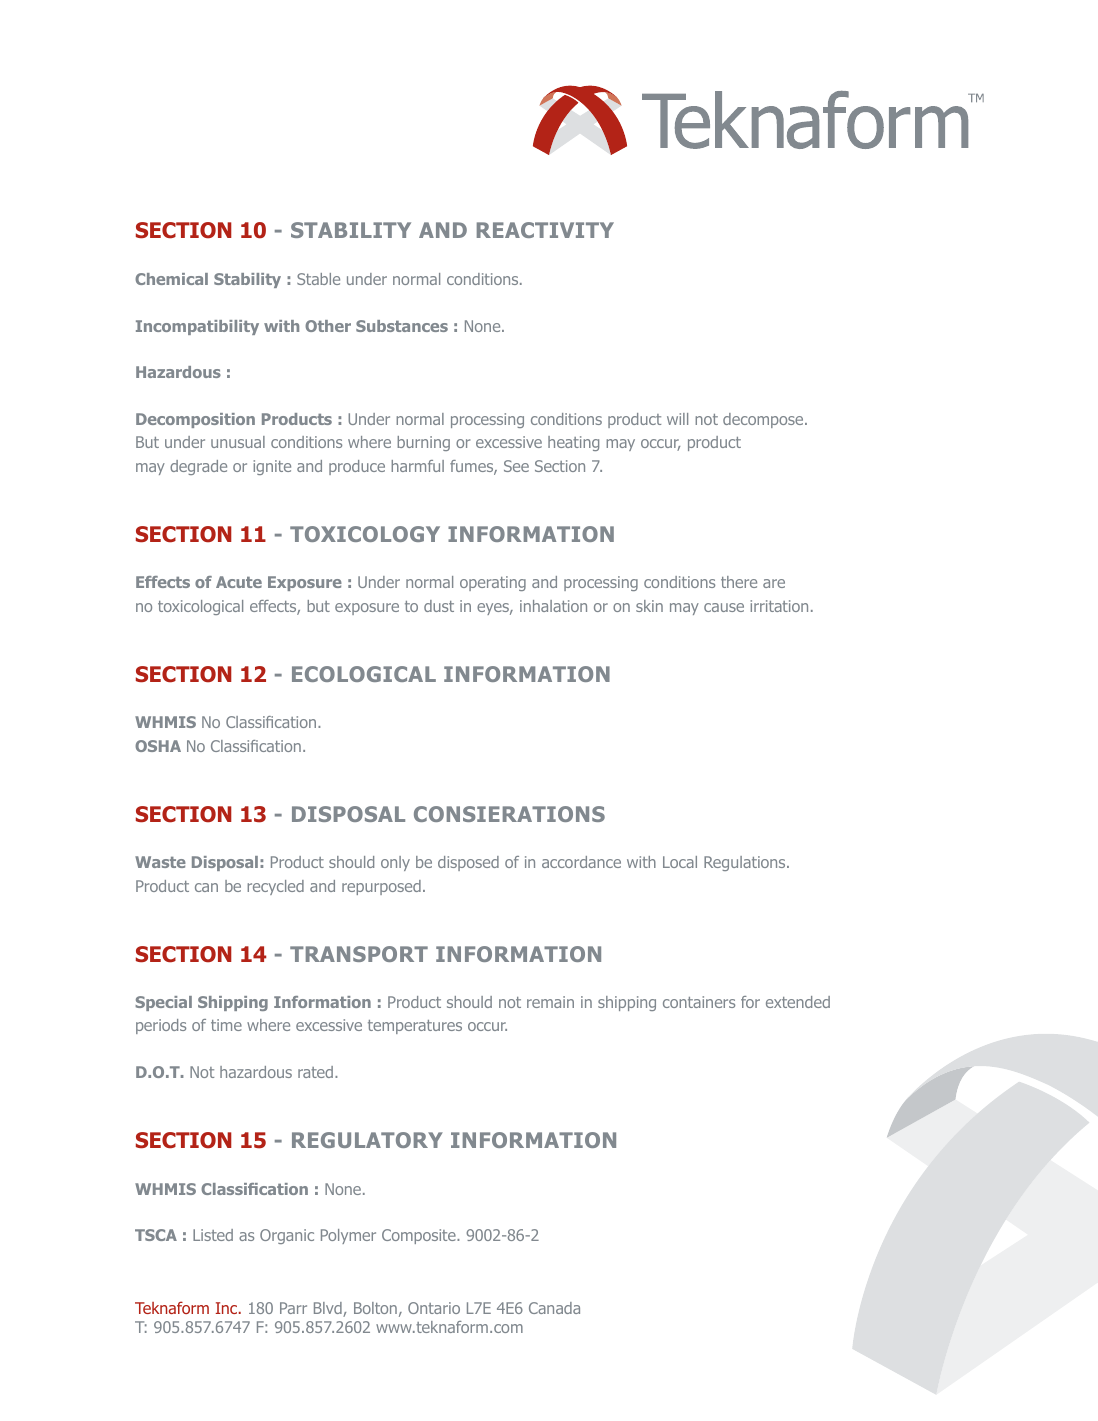 The image size is (1098, 1421). Describe the element at coordinates (493, 583) in the document. I see `operating` at that location.
